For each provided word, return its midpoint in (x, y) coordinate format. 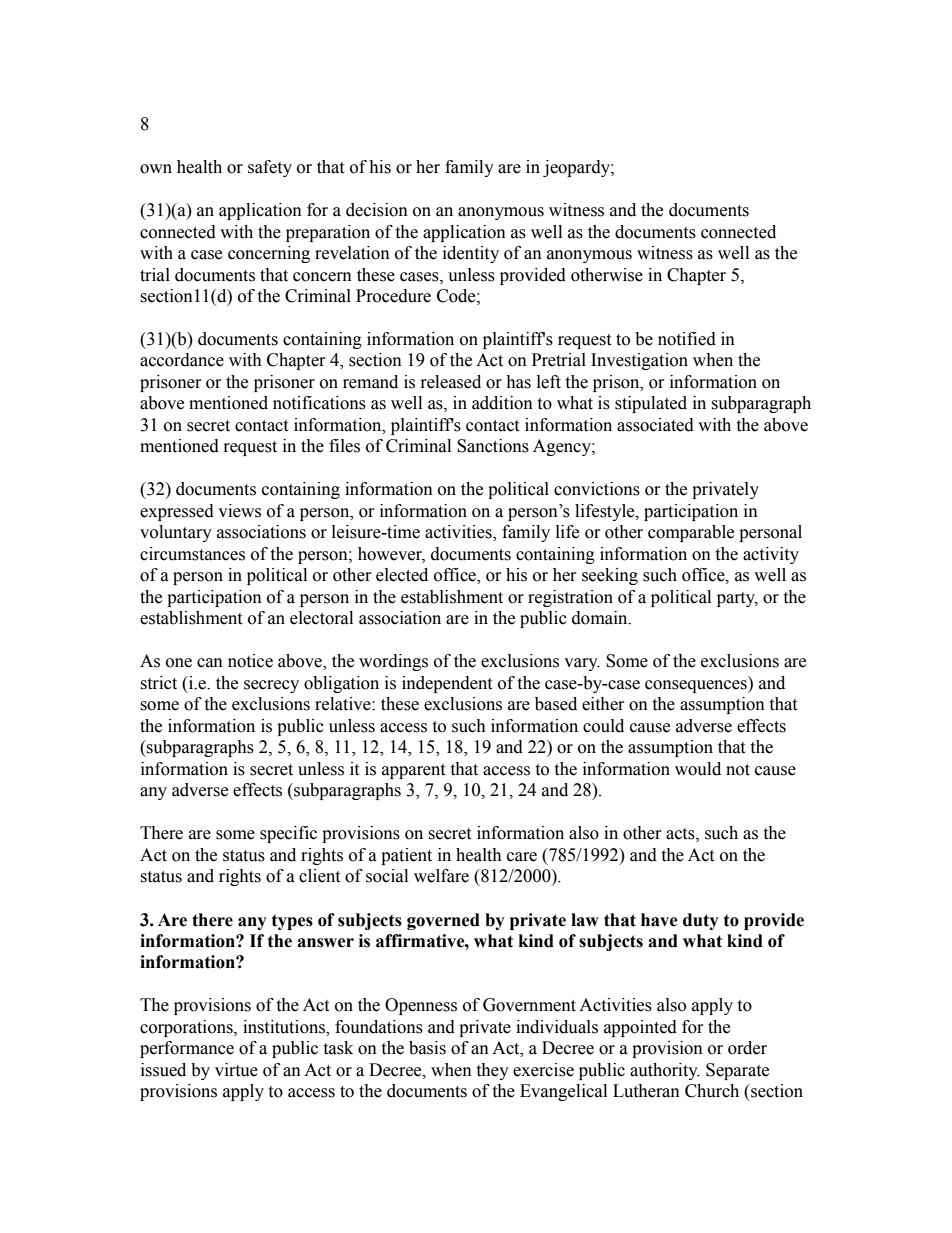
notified (687, 339)
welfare (441, 876)
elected (402, 575)
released (451, 382)
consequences (697, 686)
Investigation (639, 361)
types (292, 922)
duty (701, 921)
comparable (691, 533)
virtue (236, 1070)
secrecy (271, 686)
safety (270, 168)
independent (447, 684)
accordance (182, 360)
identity (471, 254)
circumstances (192, 554)
